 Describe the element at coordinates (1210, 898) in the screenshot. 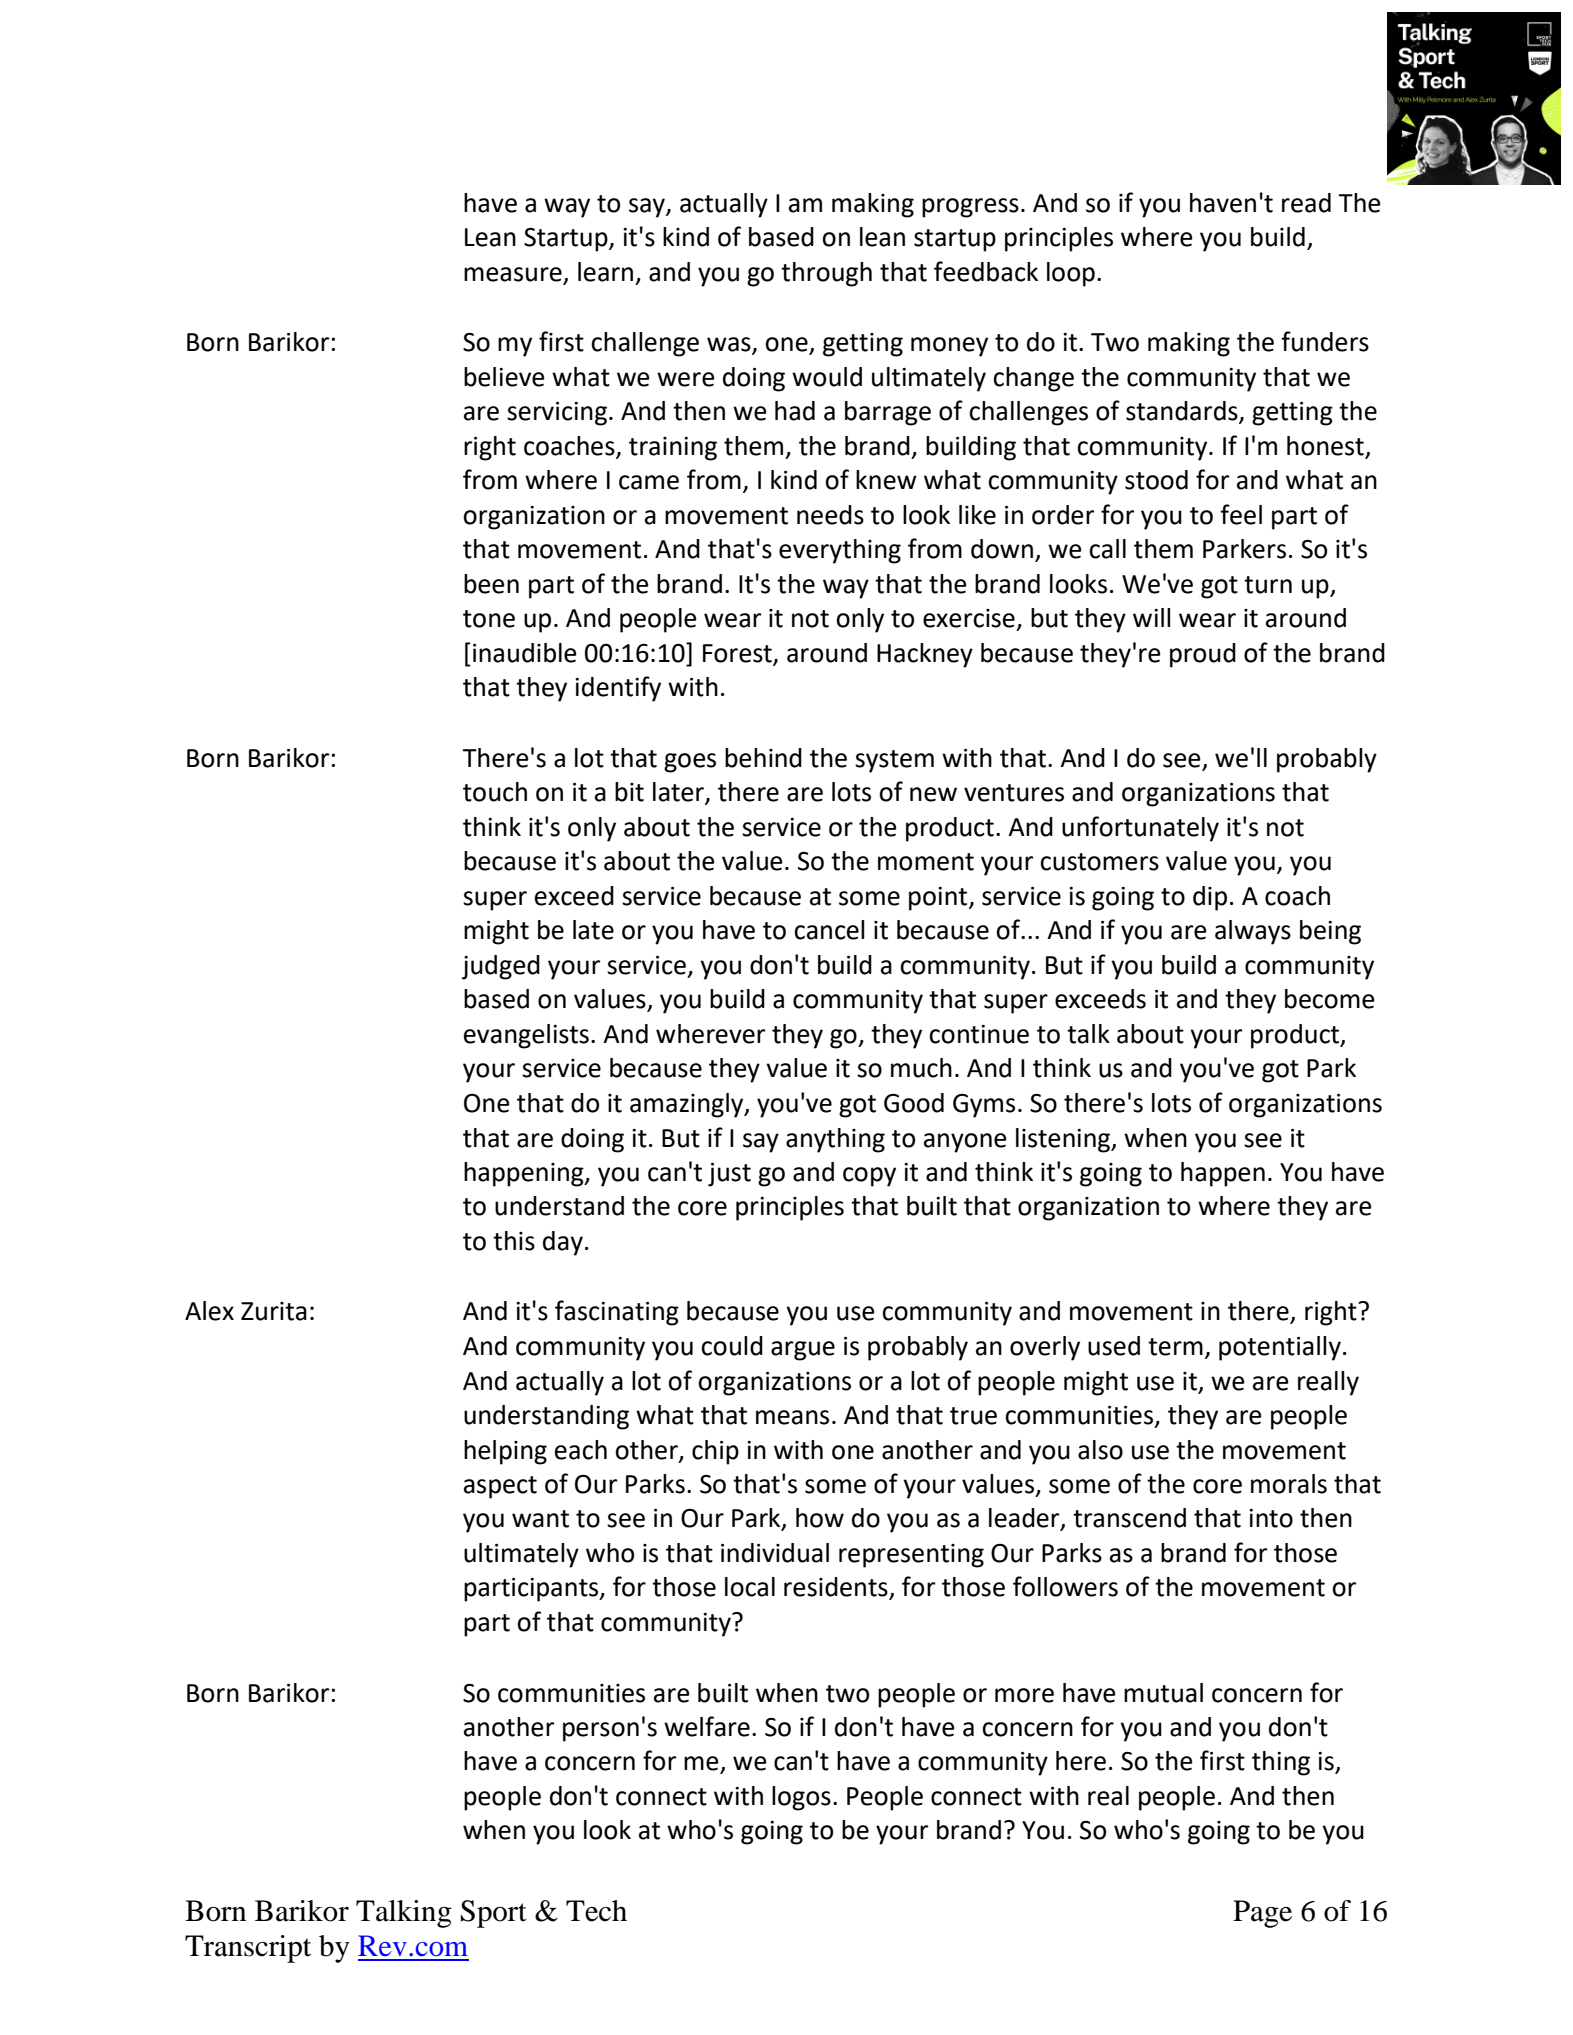

I see `dip` at that location.
